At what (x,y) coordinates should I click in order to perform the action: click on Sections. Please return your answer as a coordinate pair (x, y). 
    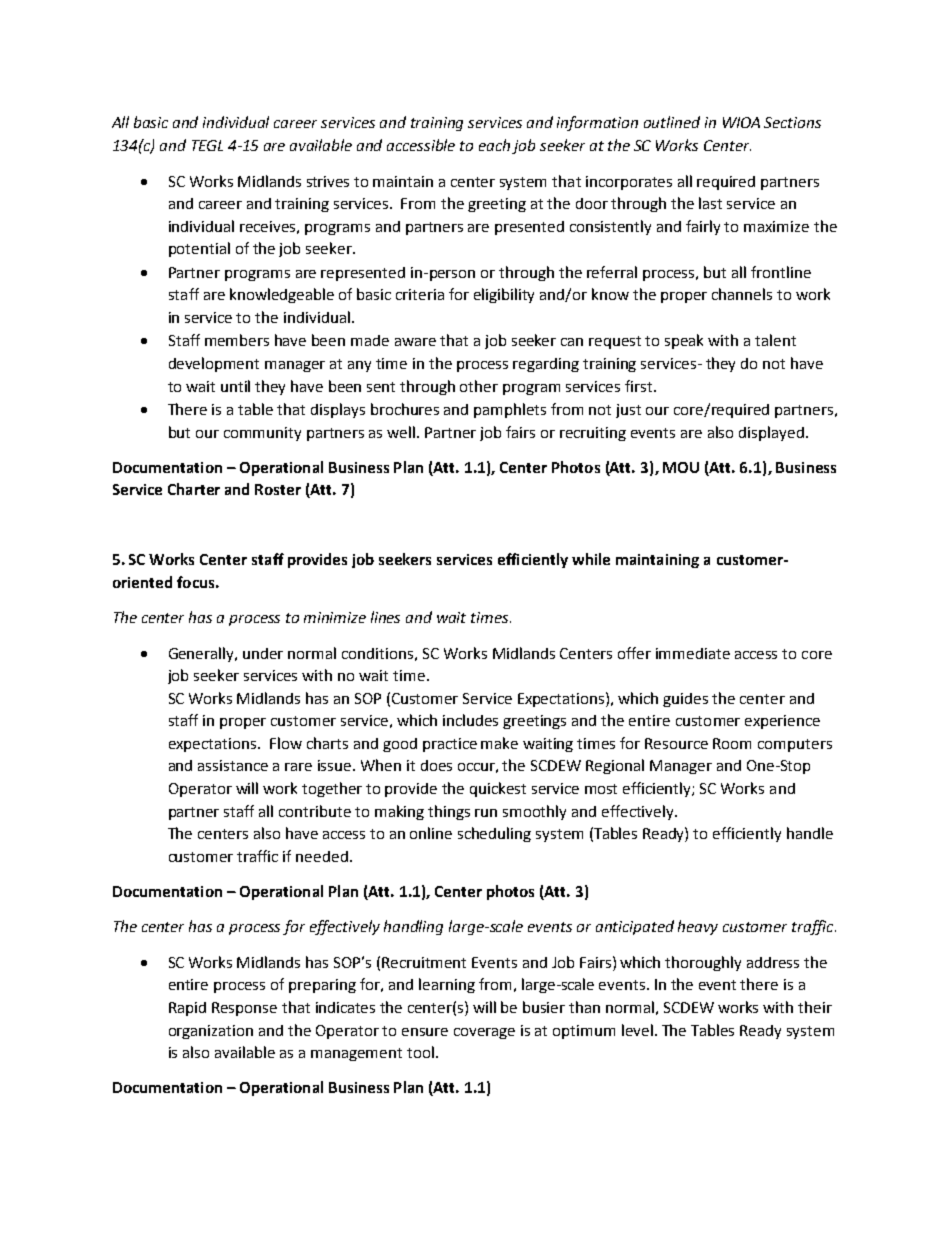
    Looking at the image, I should click on (792, 122).
